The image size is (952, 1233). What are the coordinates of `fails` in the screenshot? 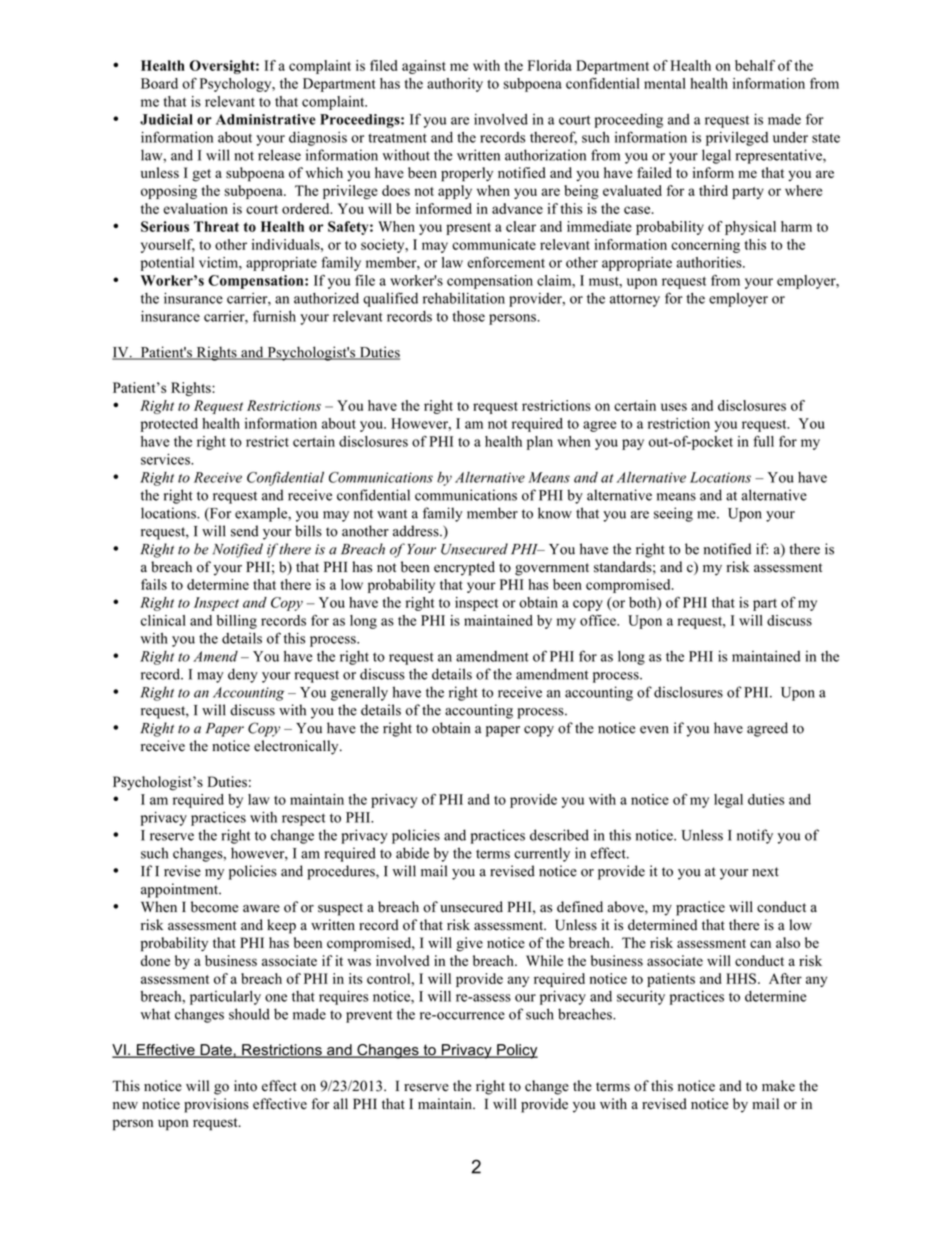 It's located at (154, 584).
